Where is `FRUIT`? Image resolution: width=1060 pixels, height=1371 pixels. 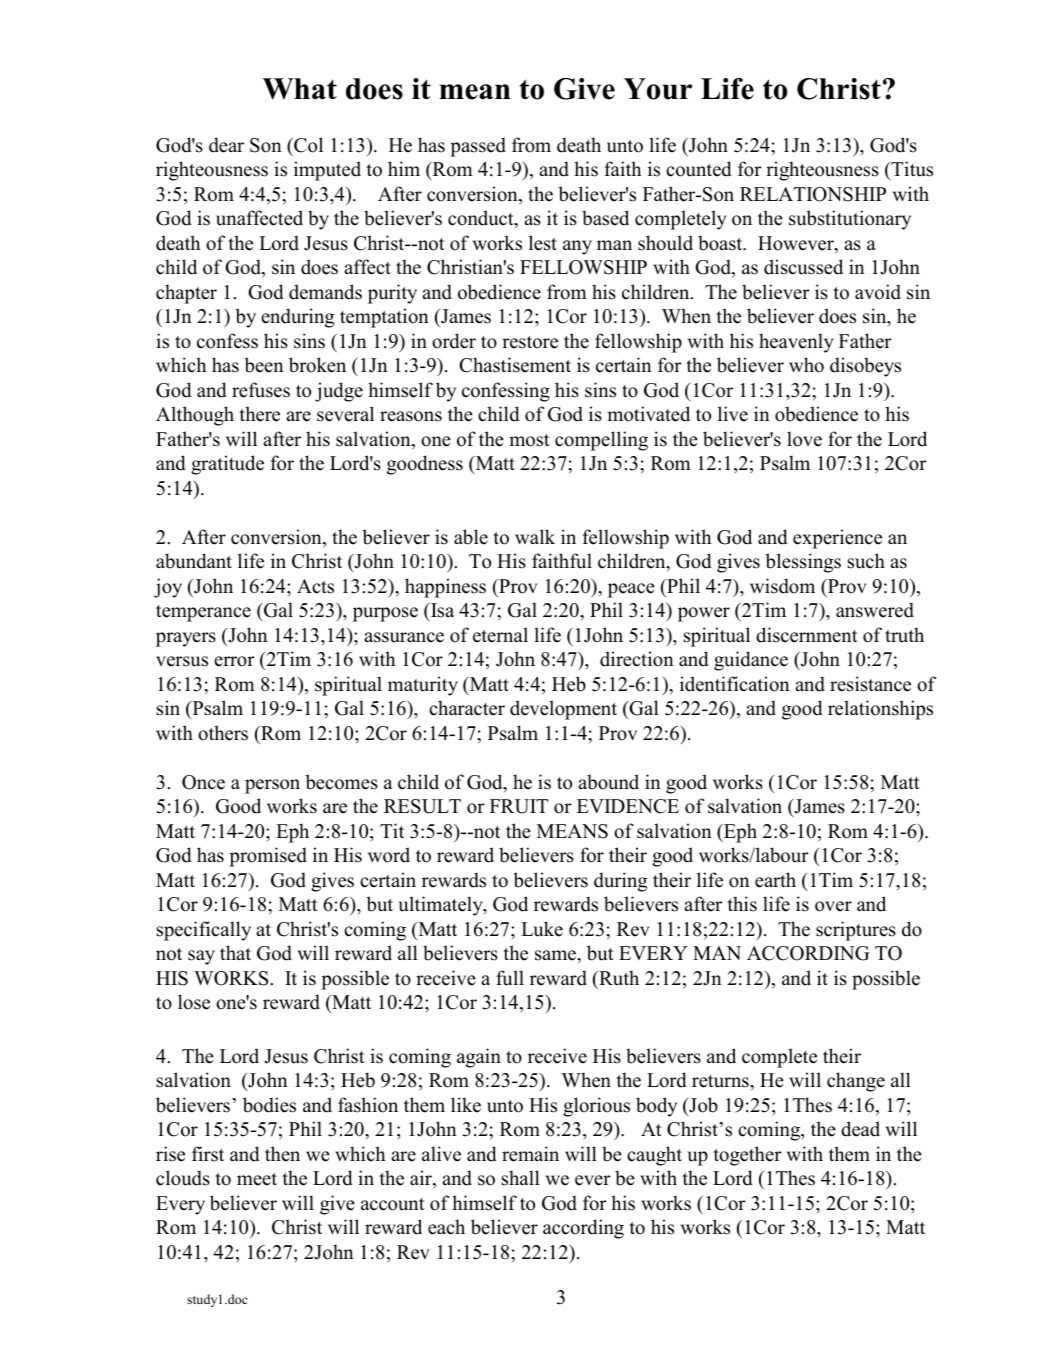
FRUIT is located at coordinates (519, 806).
